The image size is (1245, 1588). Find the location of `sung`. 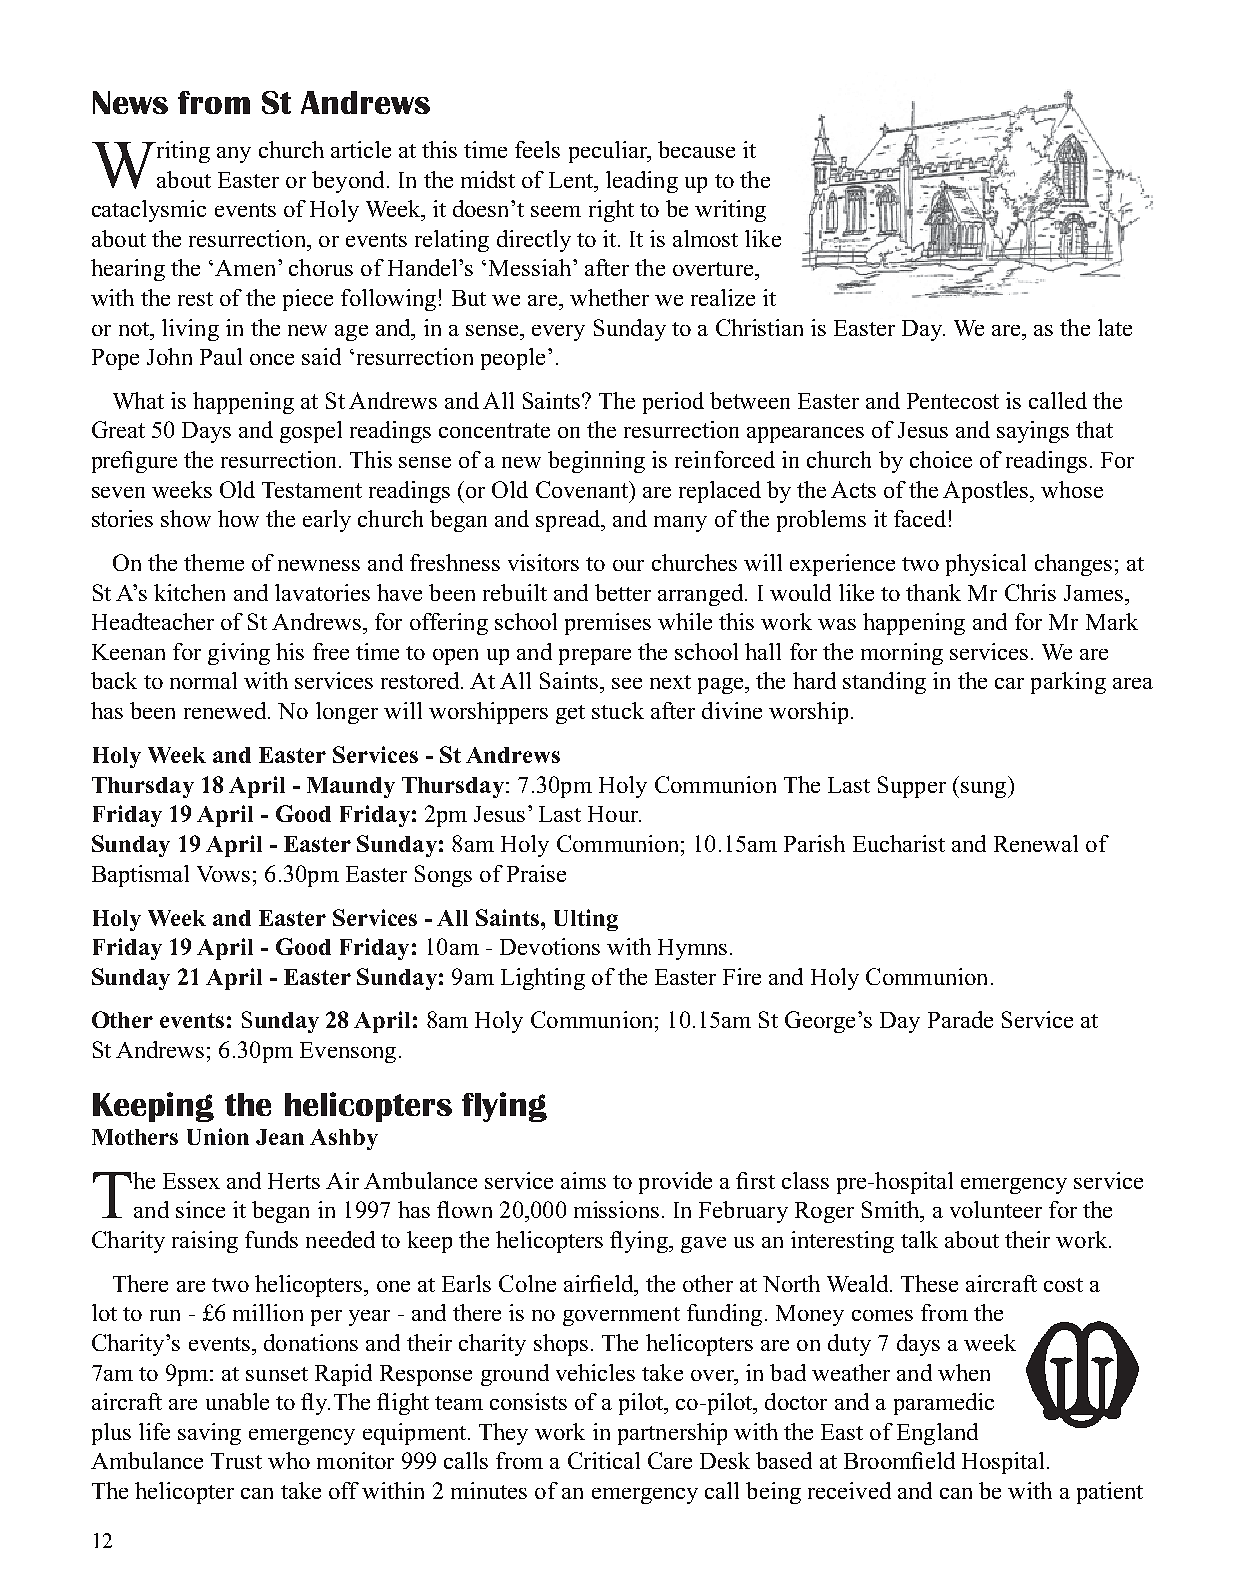

sung is located at coordinates (985, 790).
